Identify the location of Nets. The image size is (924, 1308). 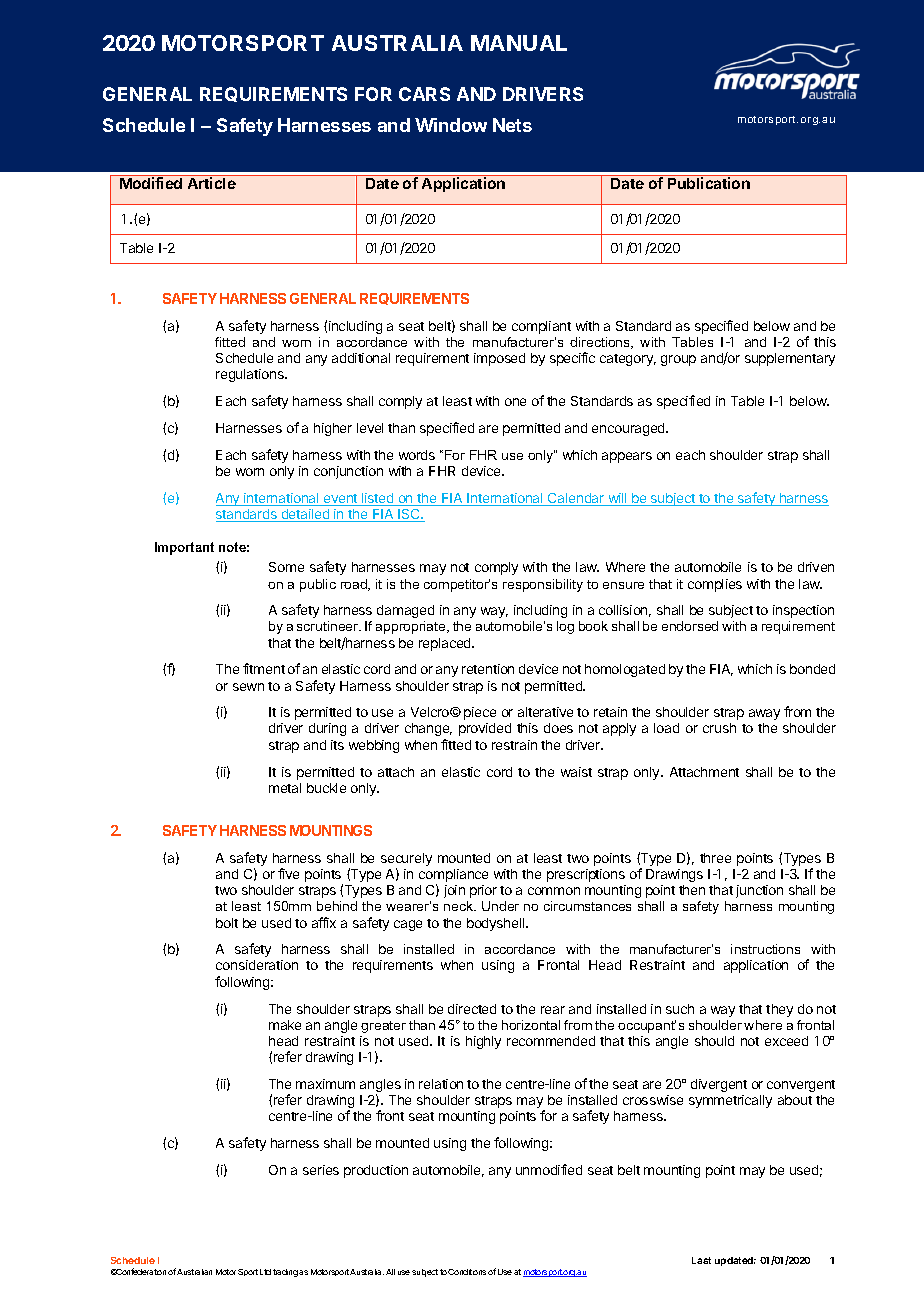
(512, 125).
